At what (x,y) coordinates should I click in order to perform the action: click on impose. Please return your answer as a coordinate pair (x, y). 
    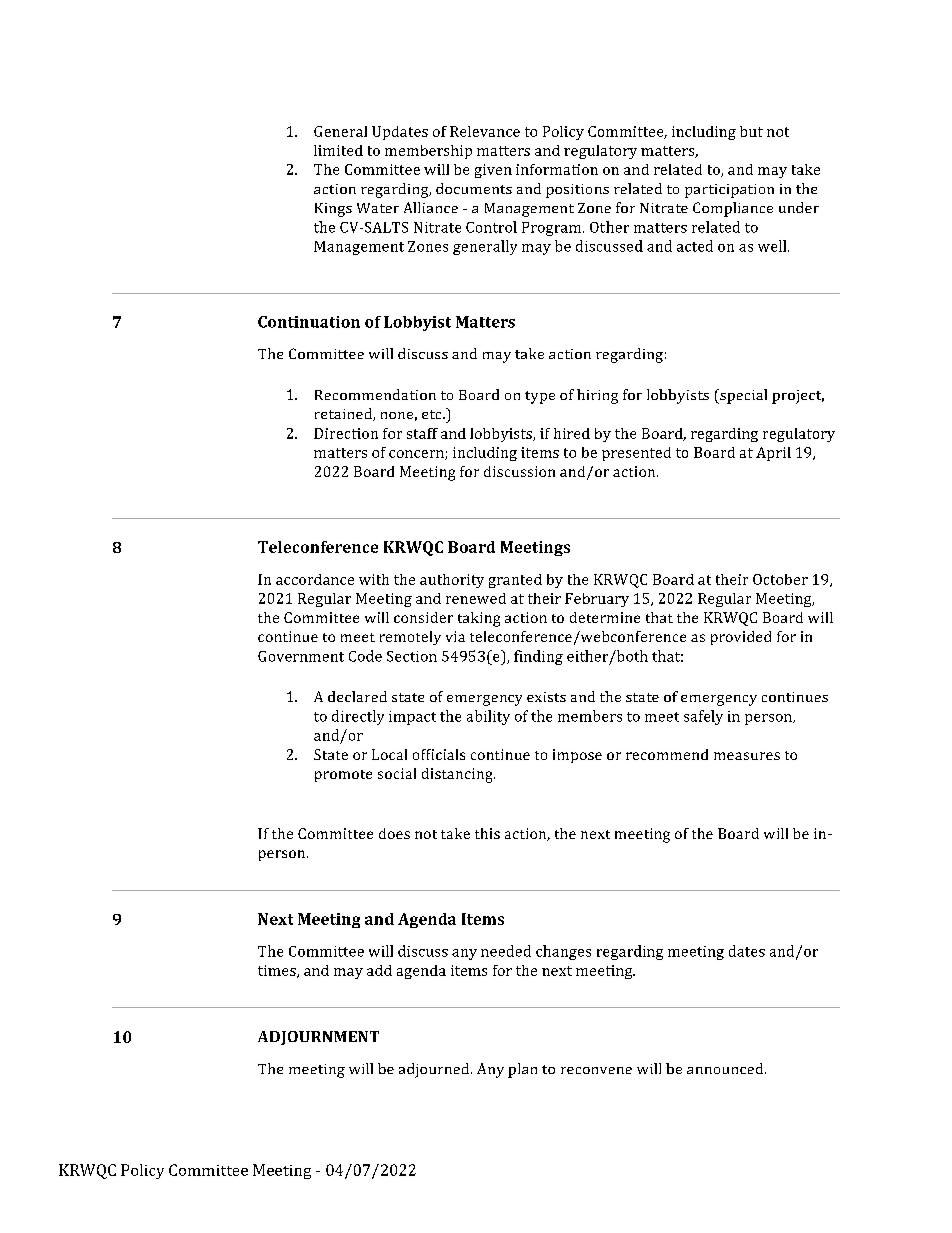
    Looking at the image, I should click on (577, 756).
